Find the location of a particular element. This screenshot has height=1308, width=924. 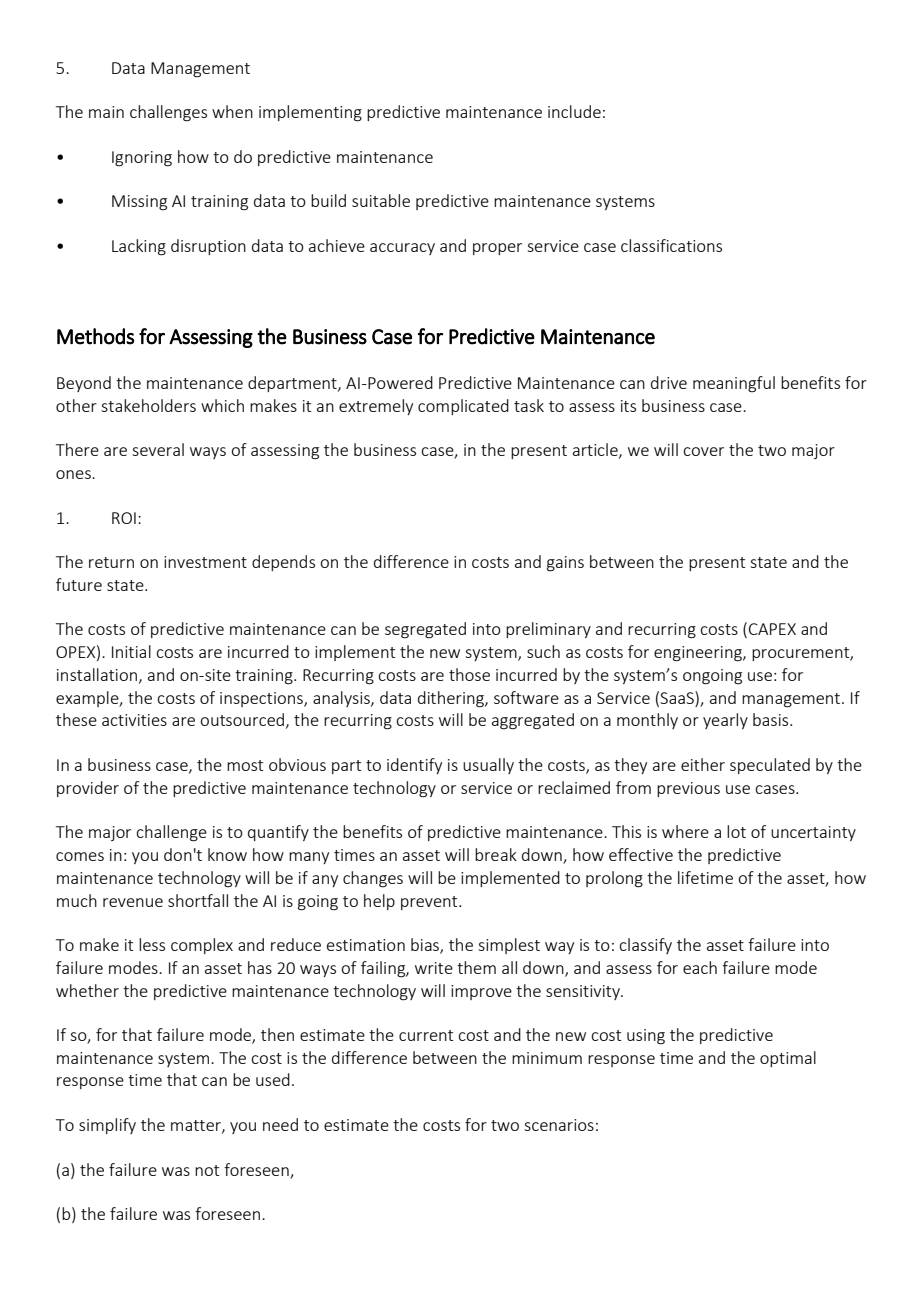

suitable is located at coordinates (381, 200).
